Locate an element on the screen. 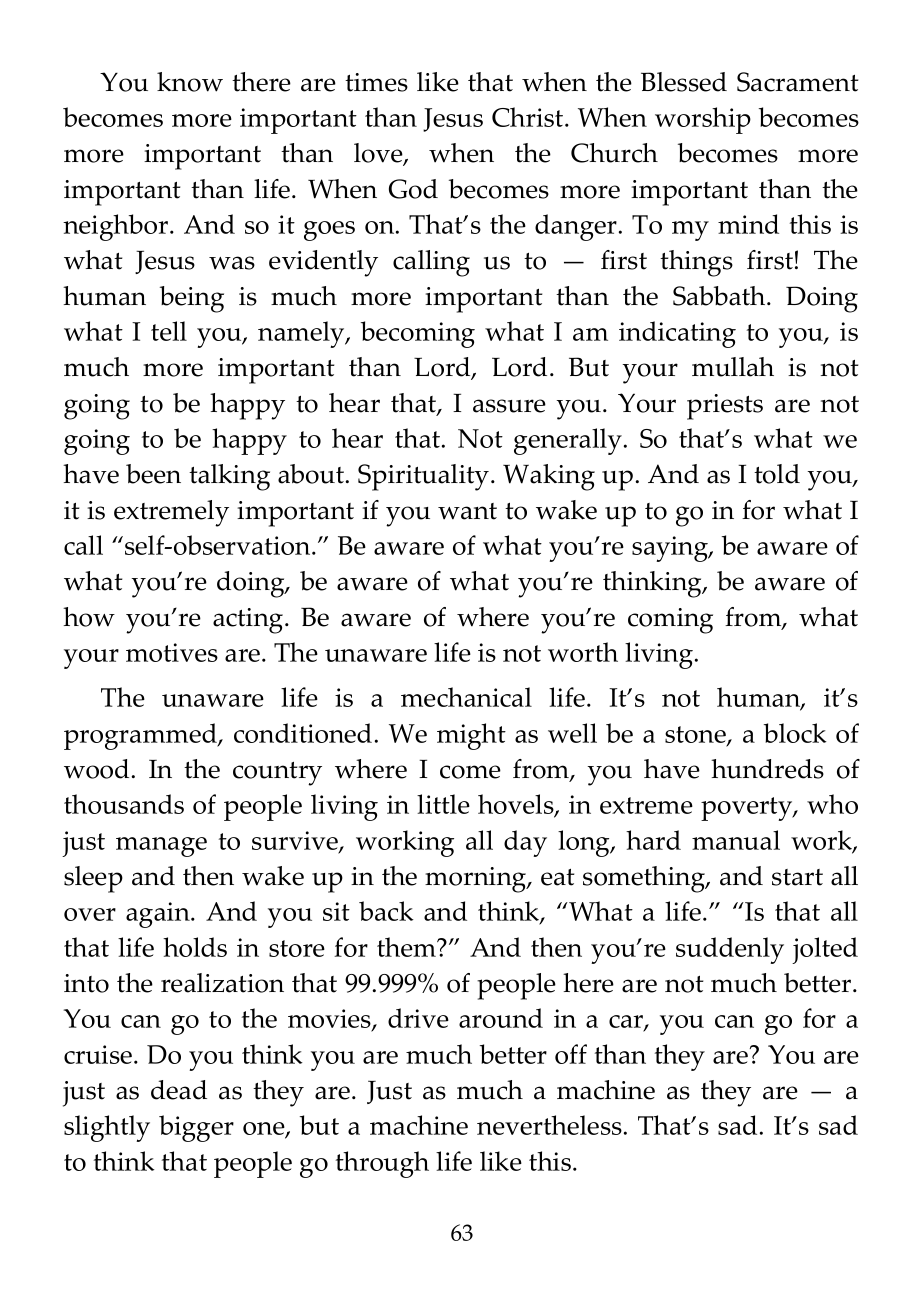 The width and height of the screenshot is (924, 1310). nevertheless is located at coordinates (549, 1125).
